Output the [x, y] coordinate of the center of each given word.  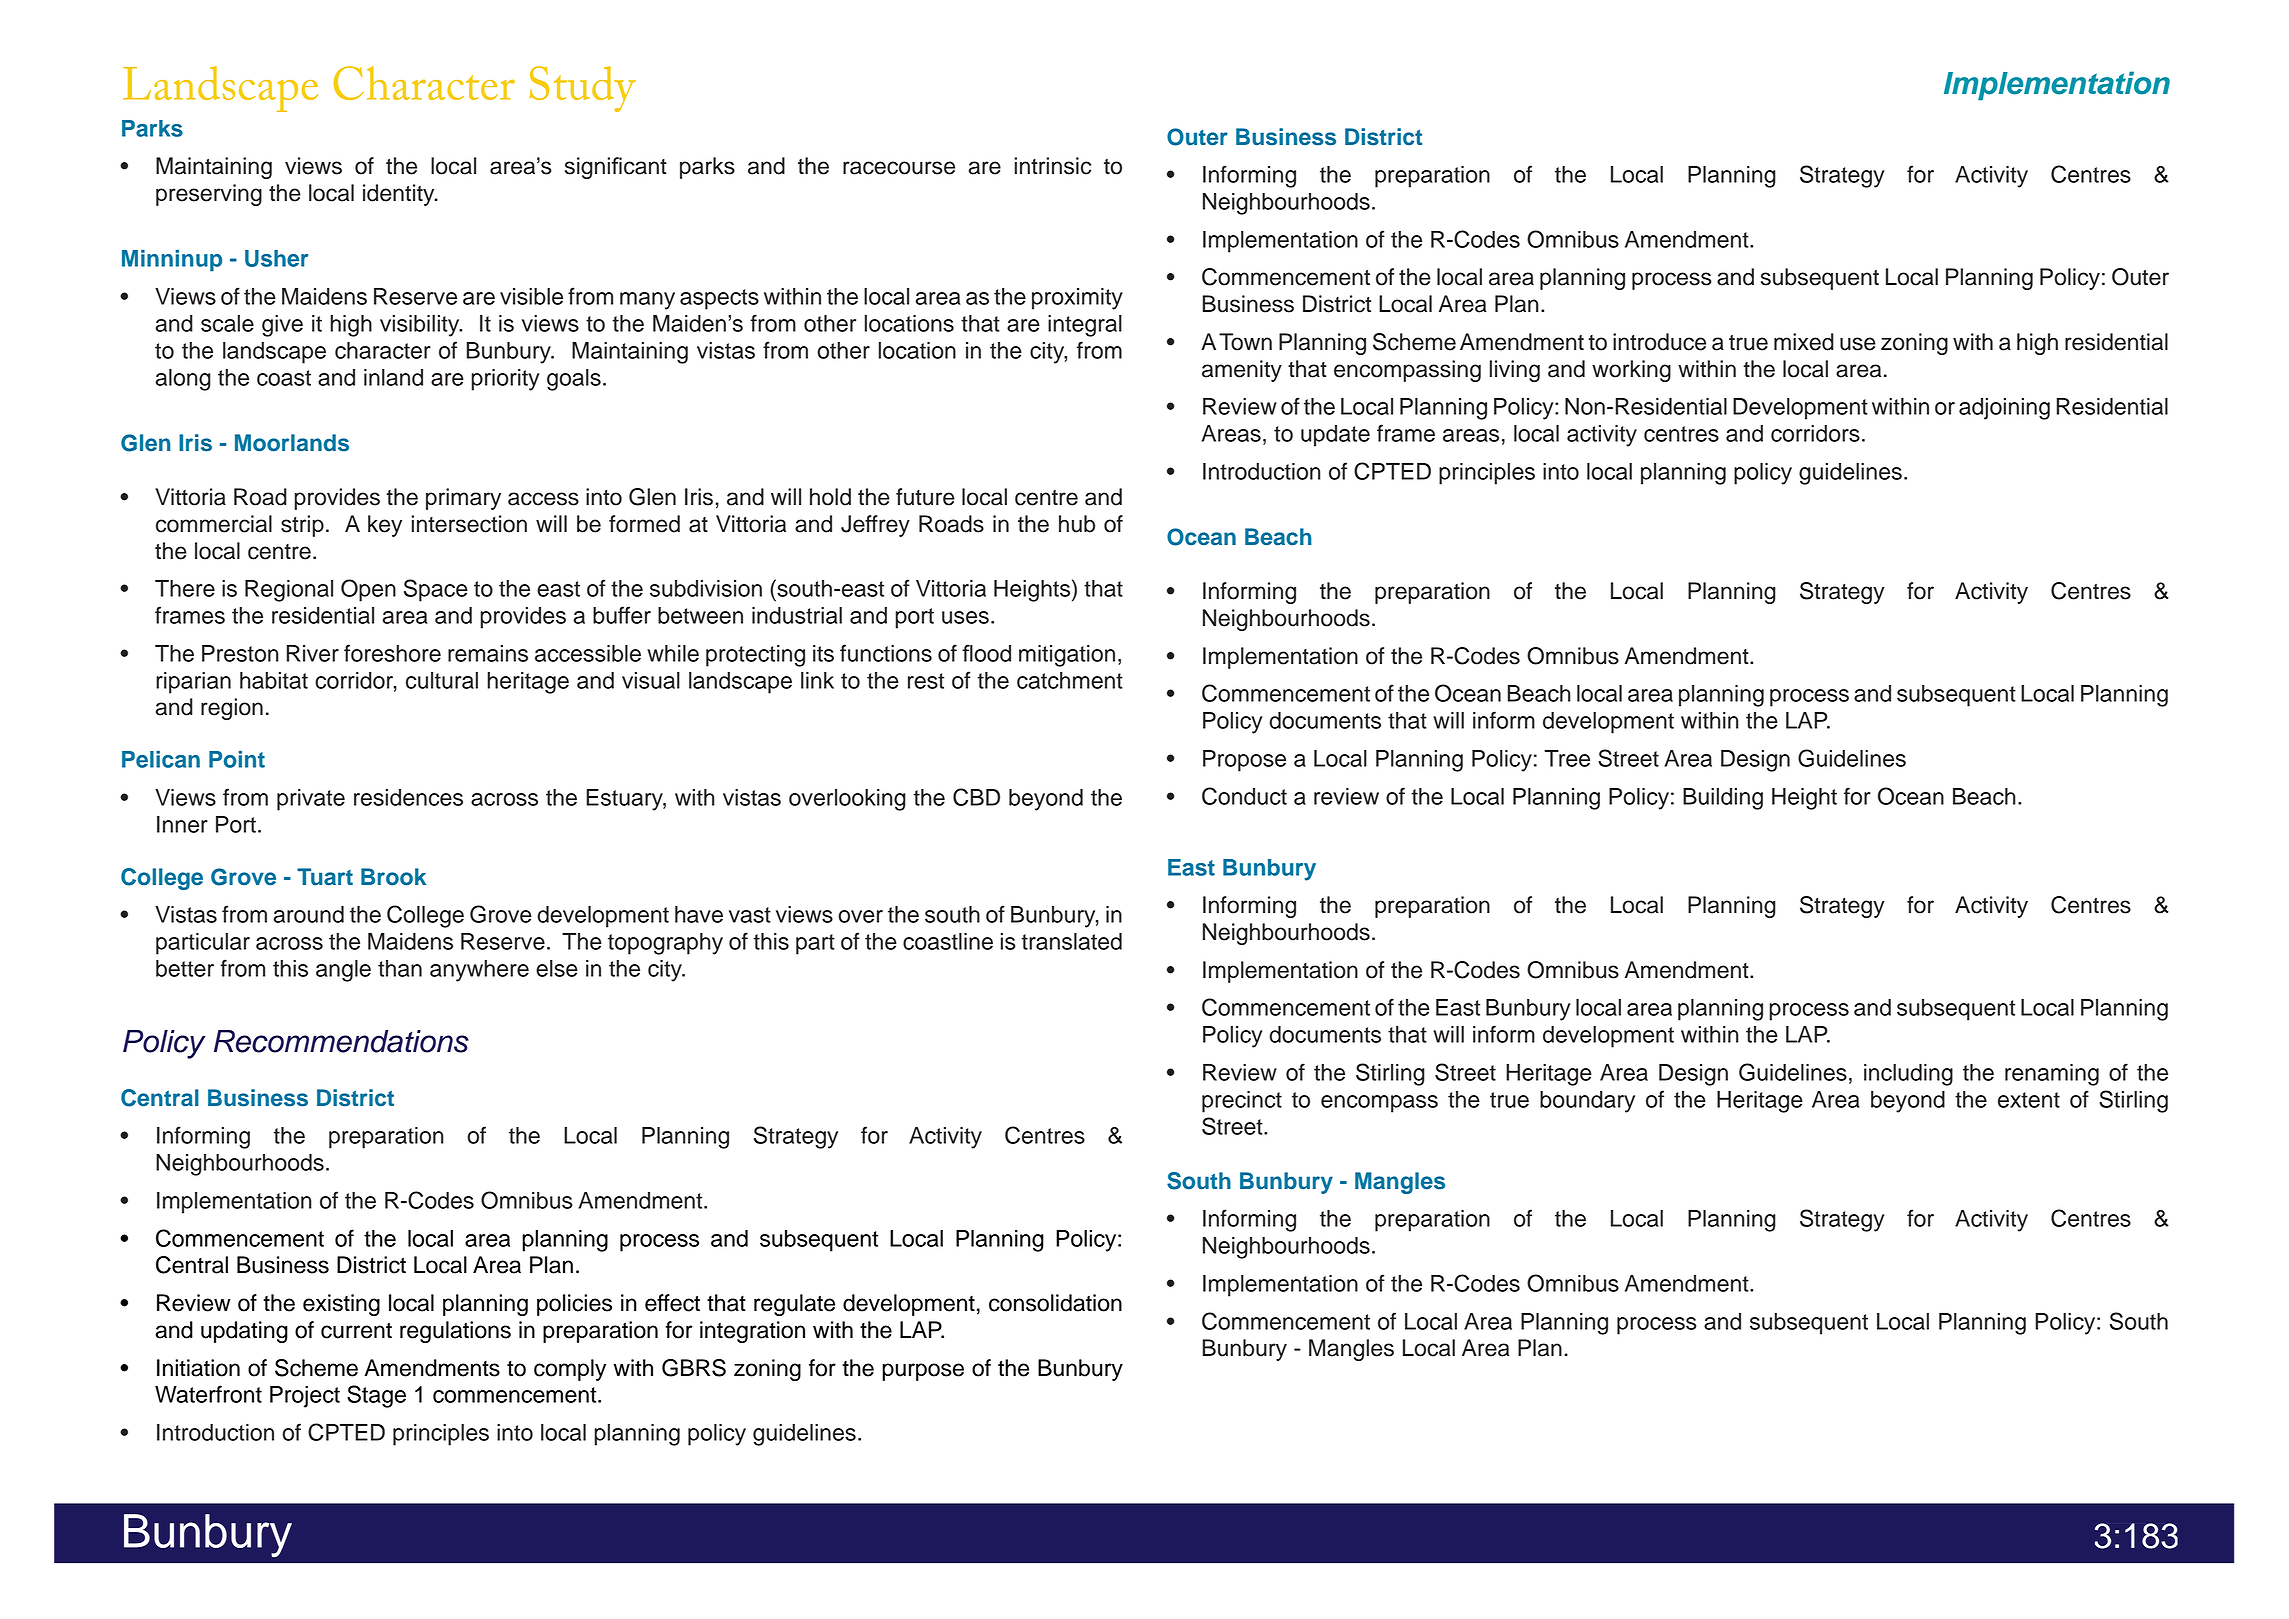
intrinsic [1053, 166]
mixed [1804, 342]
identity [400, 195]
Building [1723, 799]
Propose [1244, 761]
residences [408, 797]
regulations [455, 1332]
